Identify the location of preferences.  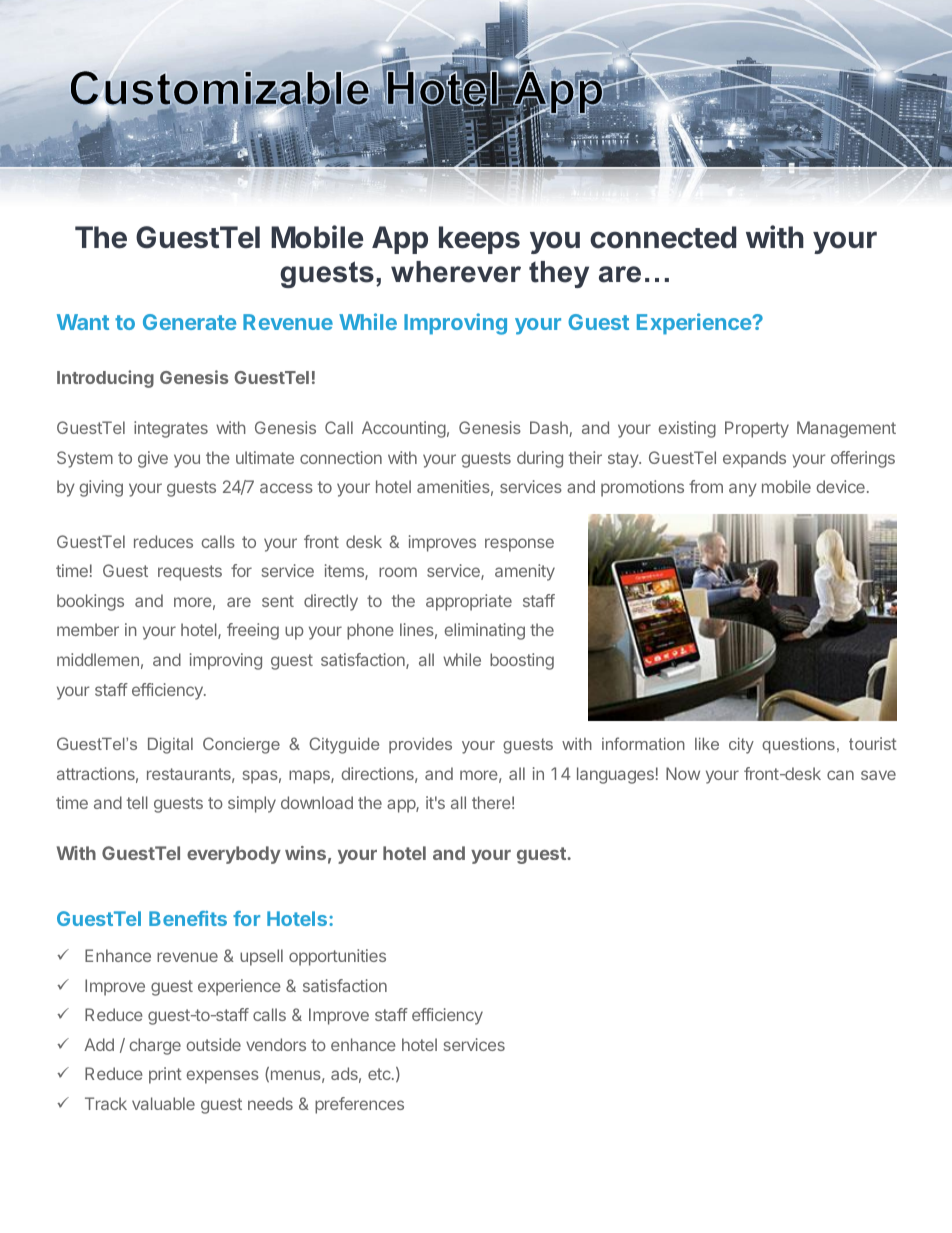
(359, 1105).
